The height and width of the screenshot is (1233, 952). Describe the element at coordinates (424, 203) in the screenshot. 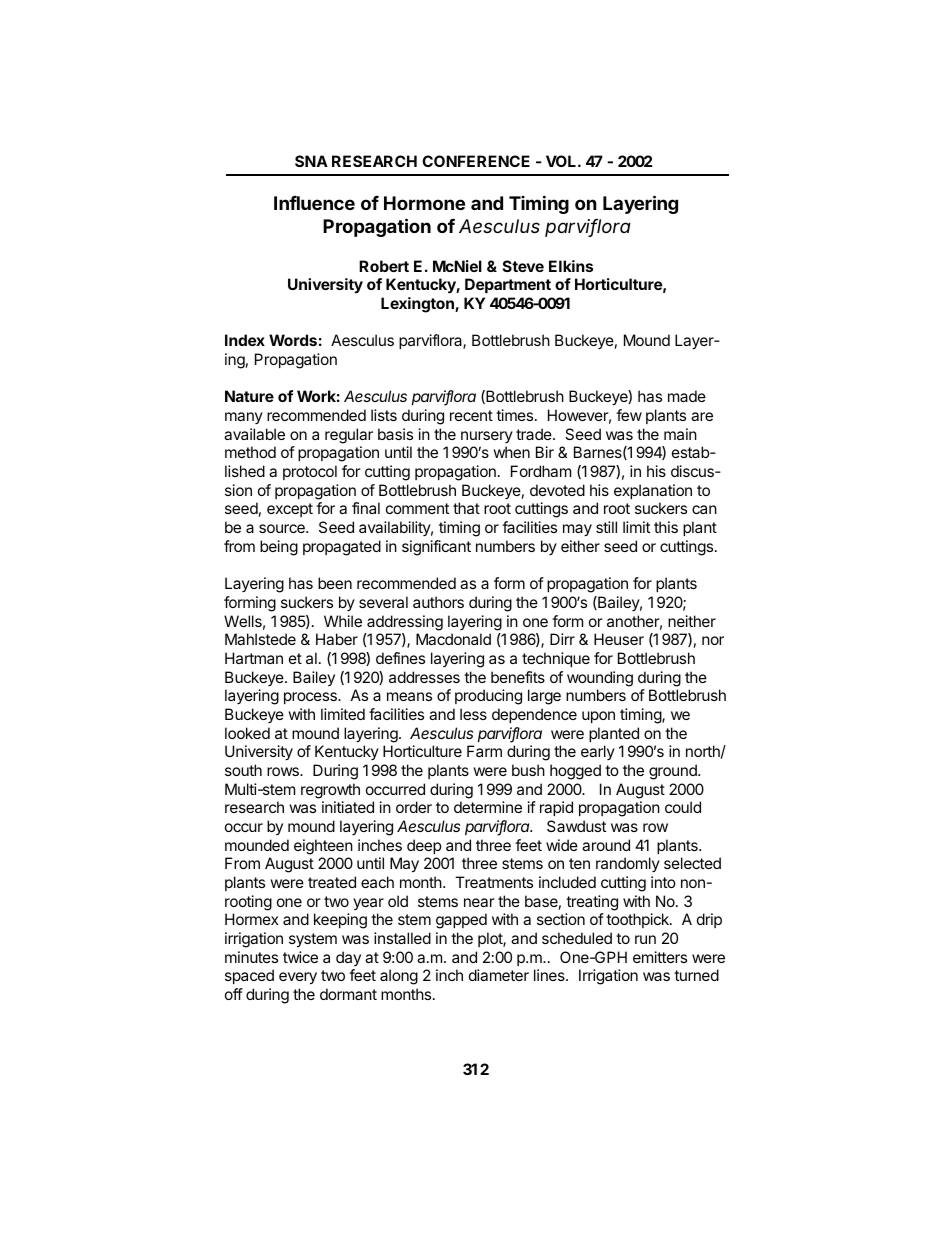

I see `Hormone` at that location.
